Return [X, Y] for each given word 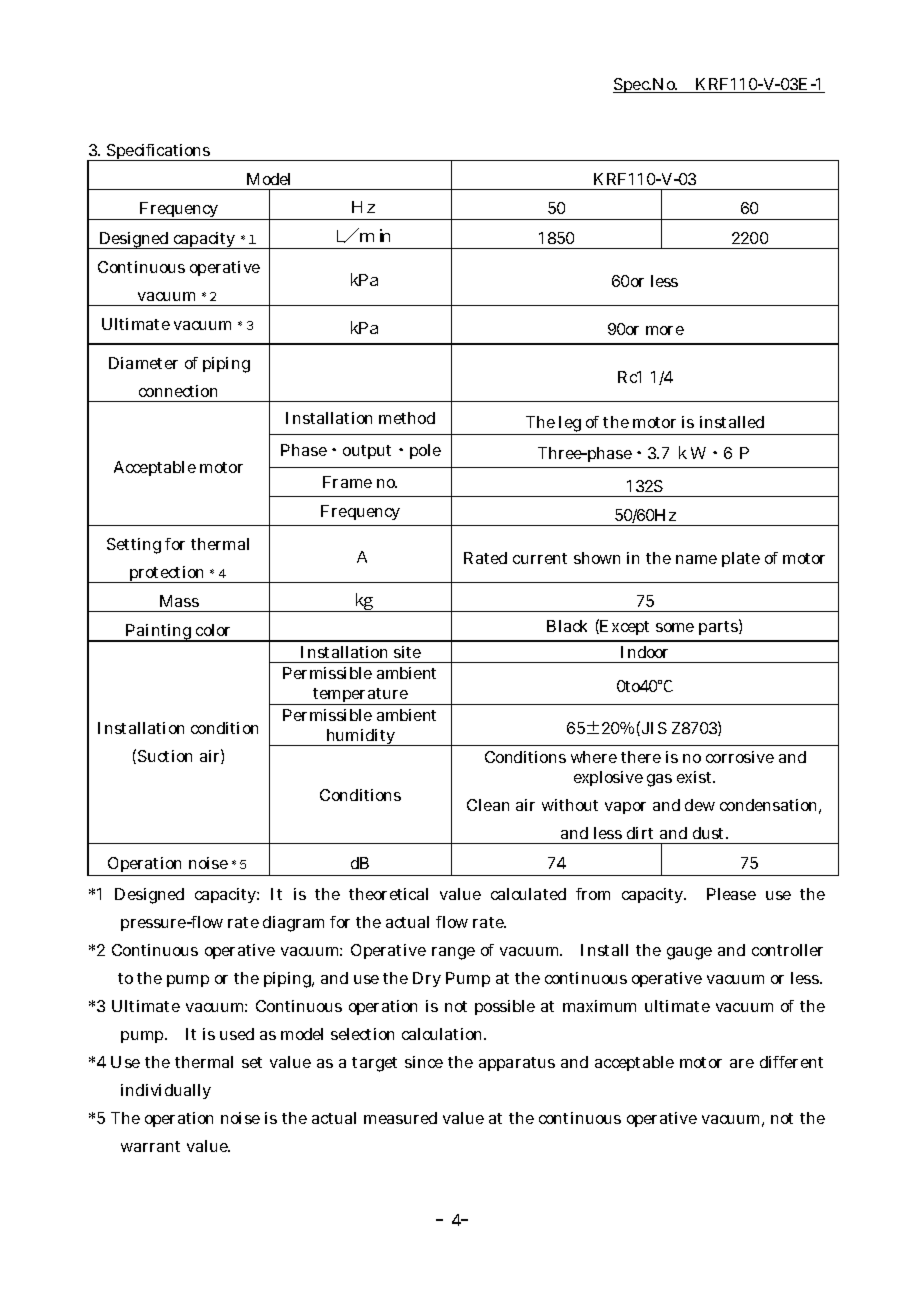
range [453, 953]
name [696, 559]
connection [178, 391]
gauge [689, 953]
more [665, 330]
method [407, 418]
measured [400, 1118]
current [540, 558]
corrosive [740, 757]
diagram [293, 924]
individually [166, 1091]
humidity [361, 737]
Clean [488, 805]
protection [167, 574]
